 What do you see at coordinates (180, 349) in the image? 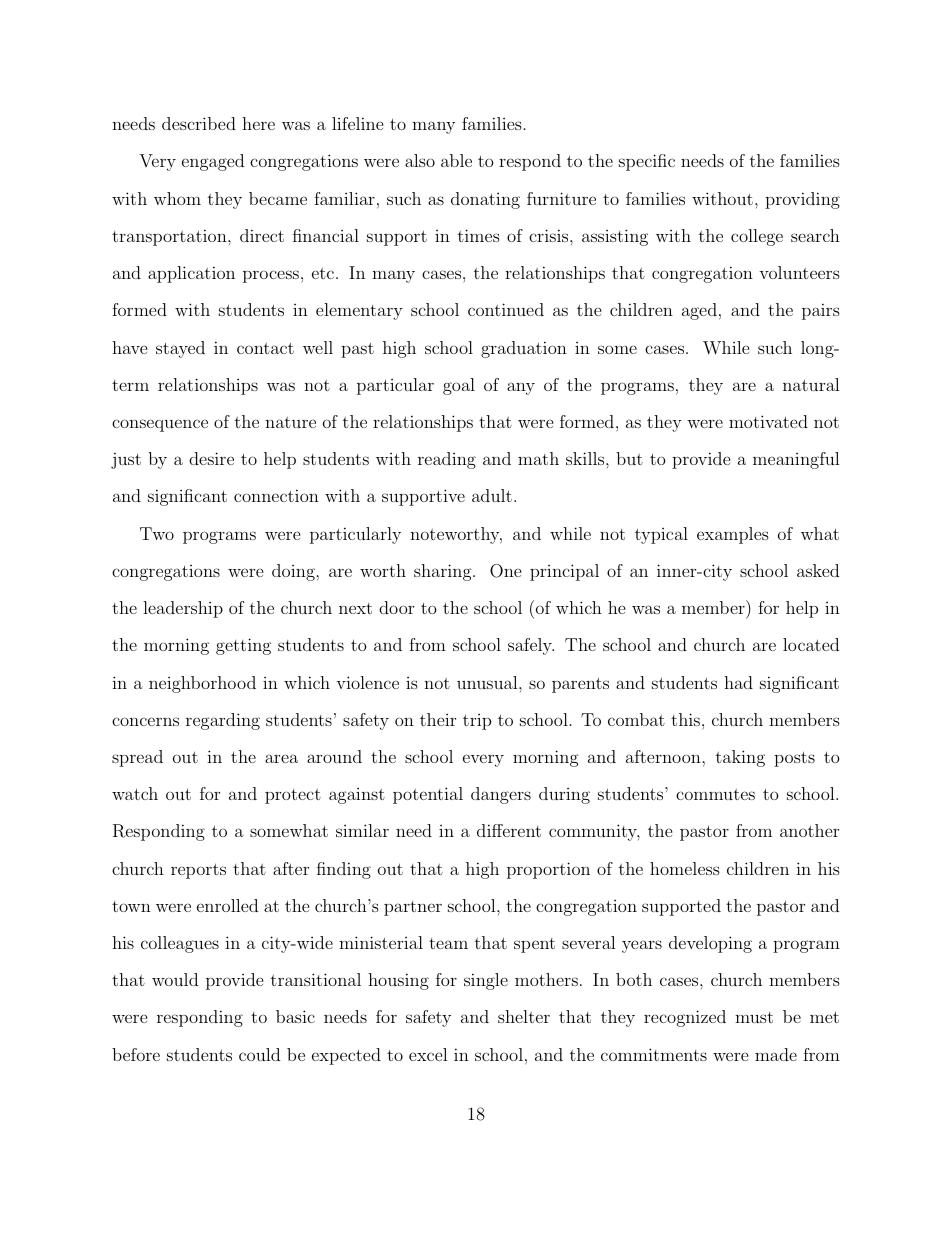
I see `stayed` at bounding box center [180, 349].
